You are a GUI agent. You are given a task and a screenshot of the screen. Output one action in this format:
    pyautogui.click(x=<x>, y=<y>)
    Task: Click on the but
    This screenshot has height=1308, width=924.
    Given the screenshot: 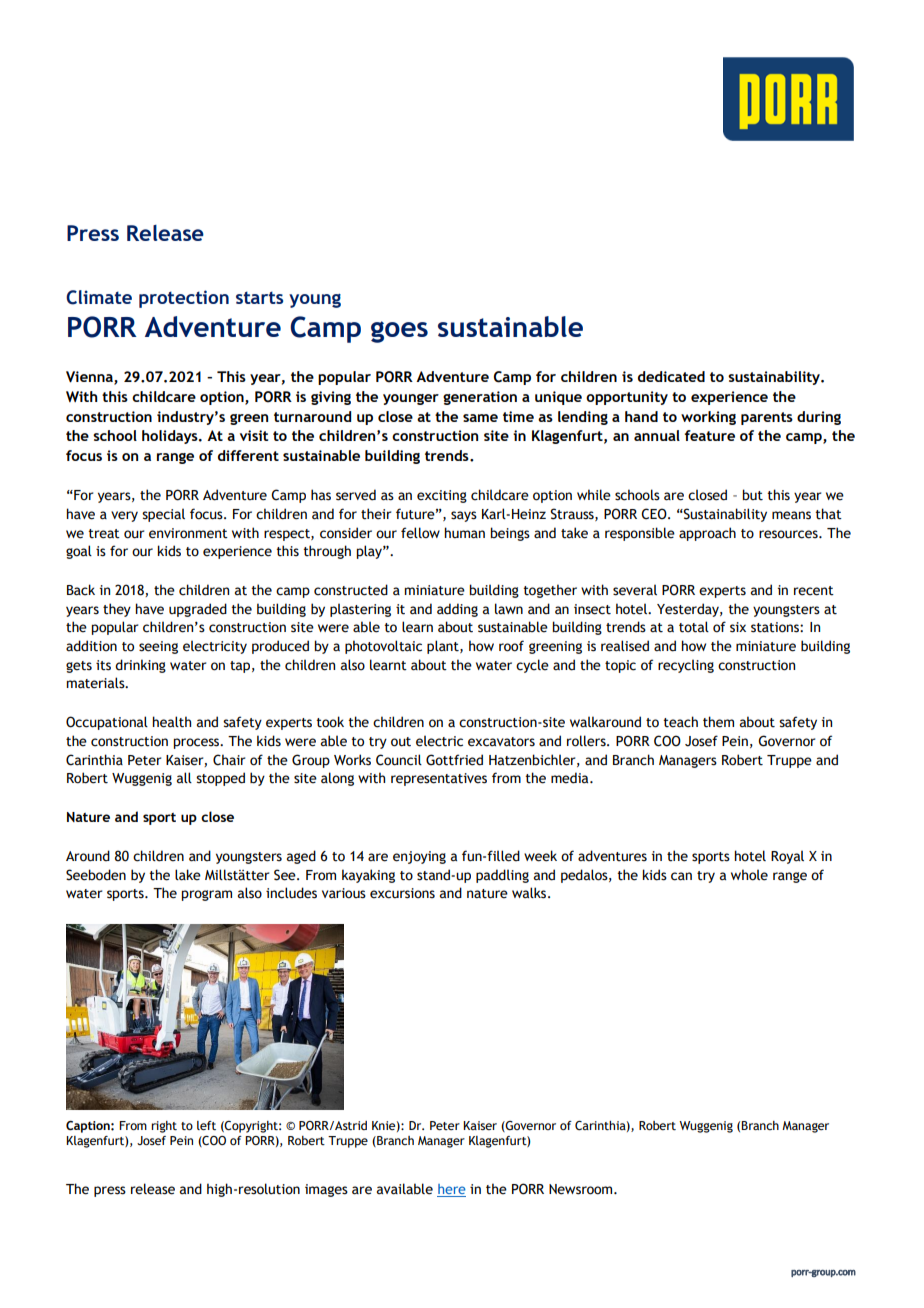 What is the action you would take?
    pyautogui.click(x=752, y=495)
